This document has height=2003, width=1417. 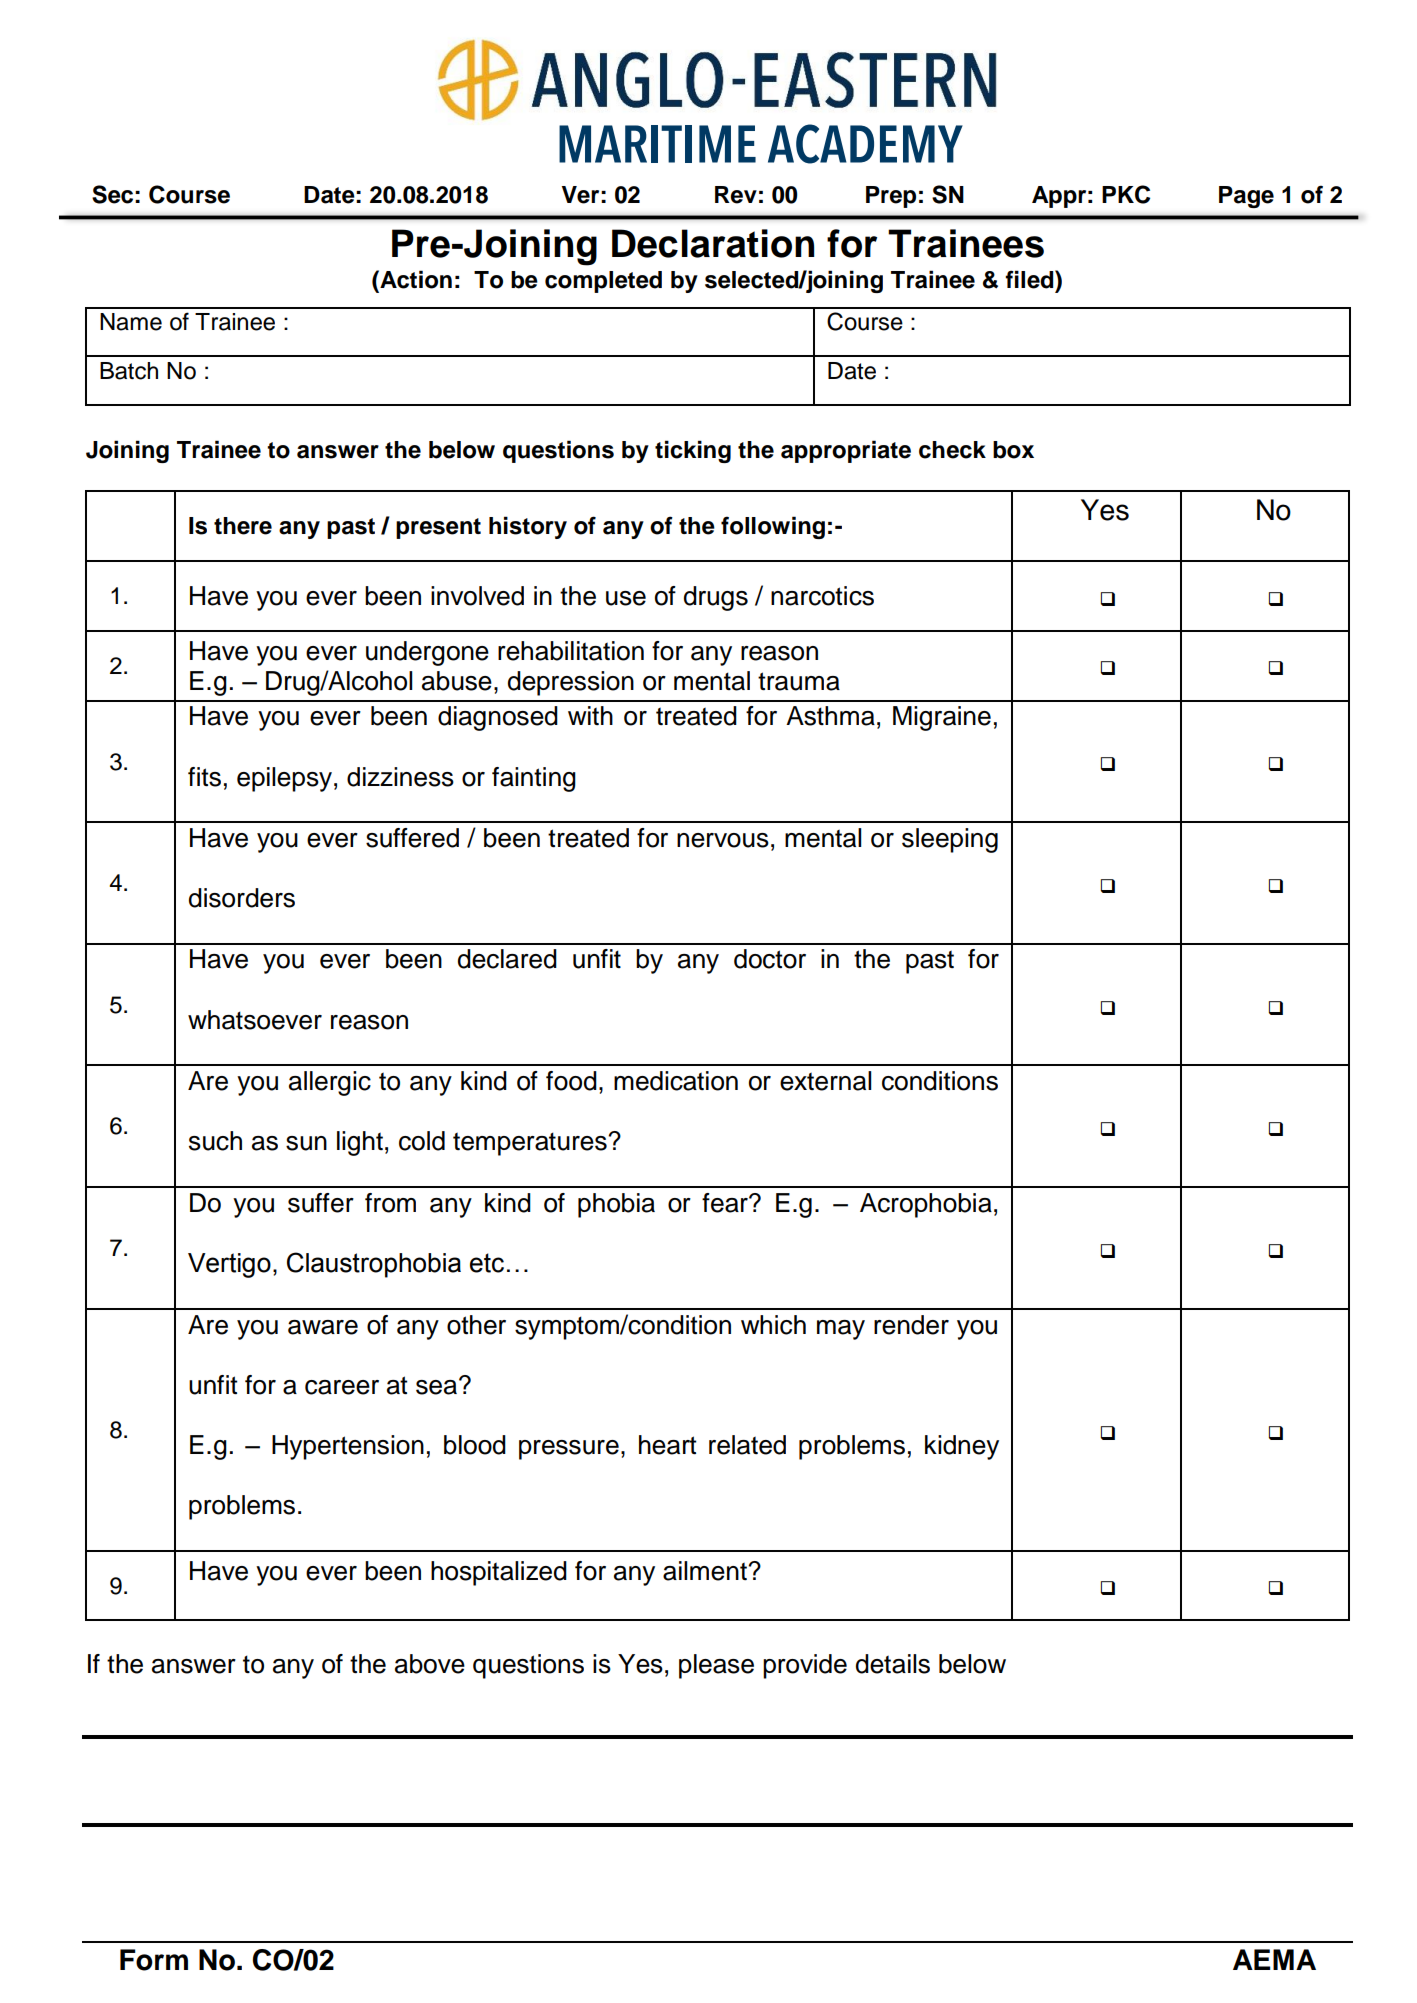 What do you see at coordinates (736, 195) in the document?
I see `Rev` at bounding box center [736, 195].
